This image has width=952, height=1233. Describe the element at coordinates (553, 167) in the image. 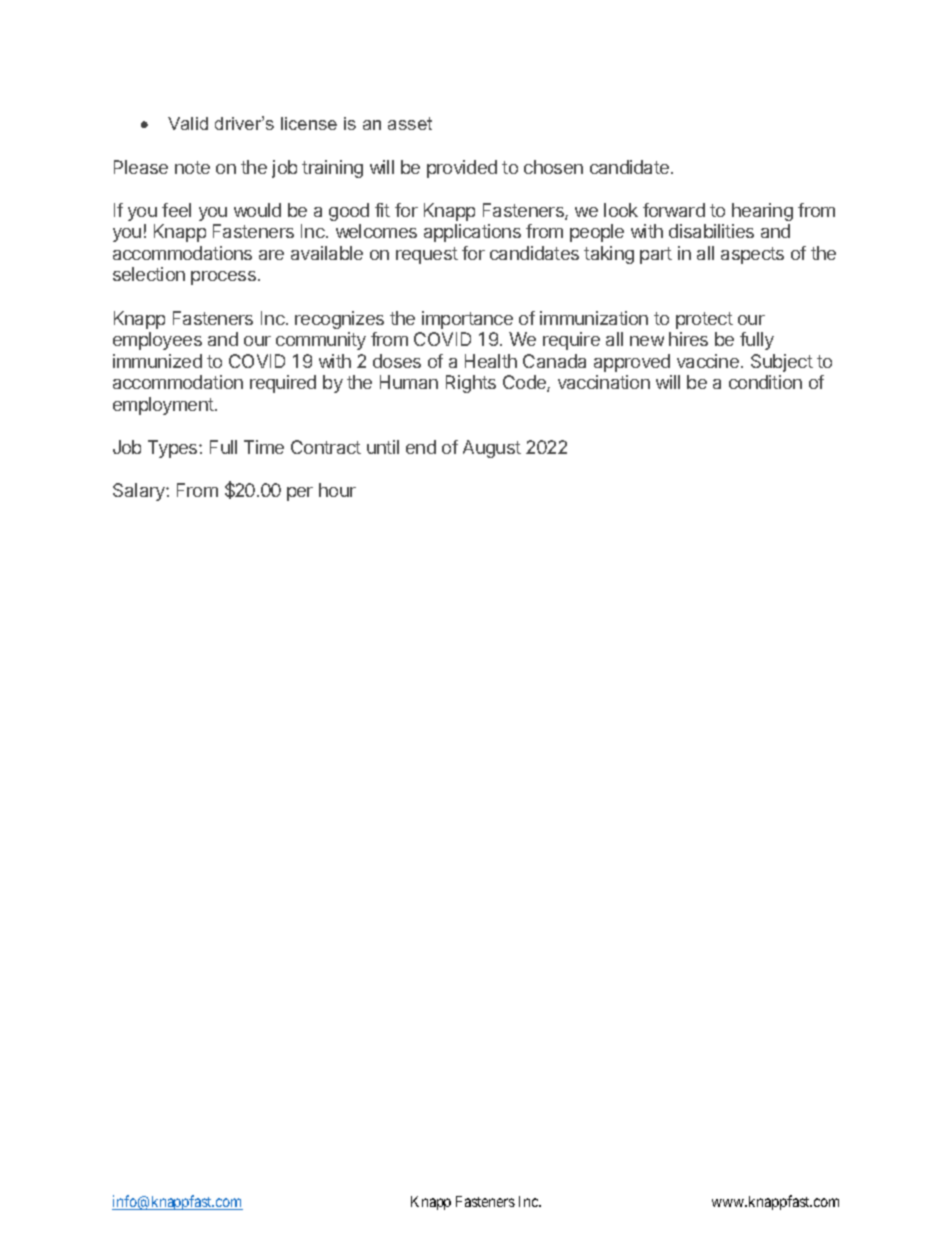

I see `chosen` at that location.
